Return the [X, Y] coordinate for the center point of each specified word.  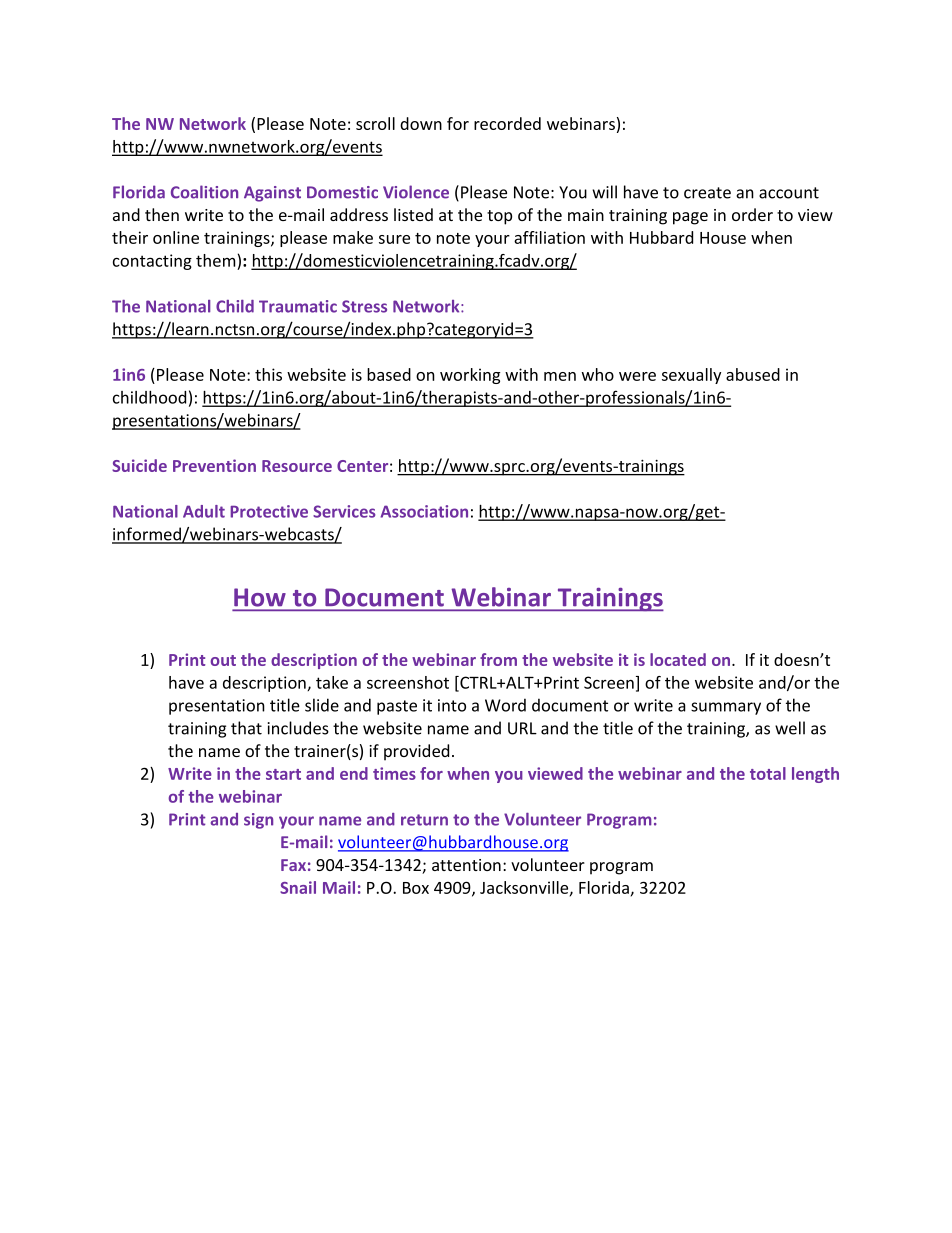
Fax [293, 865]
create [707, 193]
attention [466, 865]
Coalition [204, 192]
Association [424, 511]
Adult [204, 511]
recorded [507, 123]
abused [753, 374]
